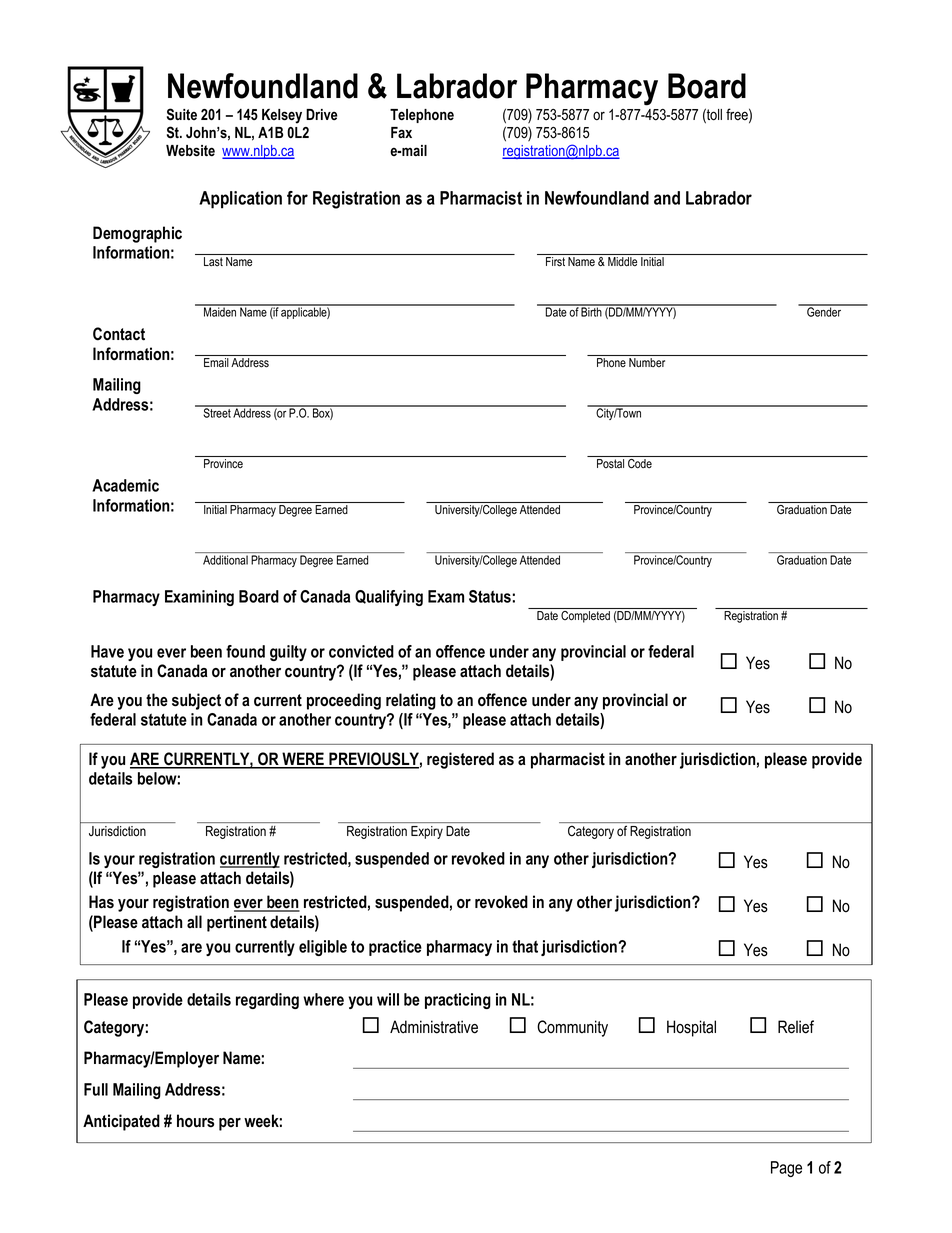 The width and height of the document is (952, 1233). I want to click on Administrative, so click(434, 1027).
